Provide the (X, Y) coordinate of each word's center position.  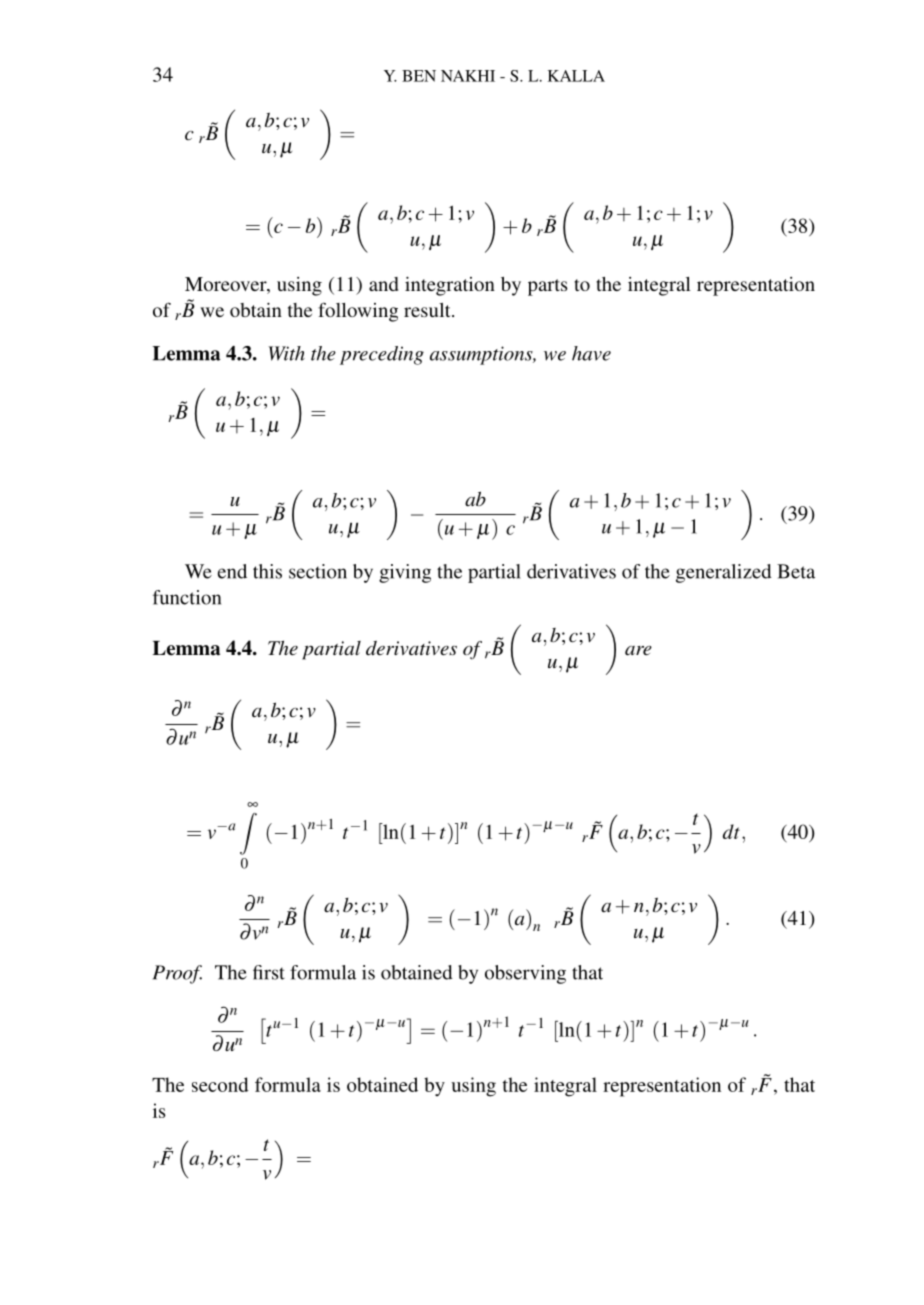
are (638, 651)
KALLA (576, 76)
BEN (419, 76)
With (286, 353)
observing (525, 974)
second (220, 1084)
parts (548, 287)
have (591, 353)
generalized (724, 573)
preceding (382, 355)
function (187, 597)
